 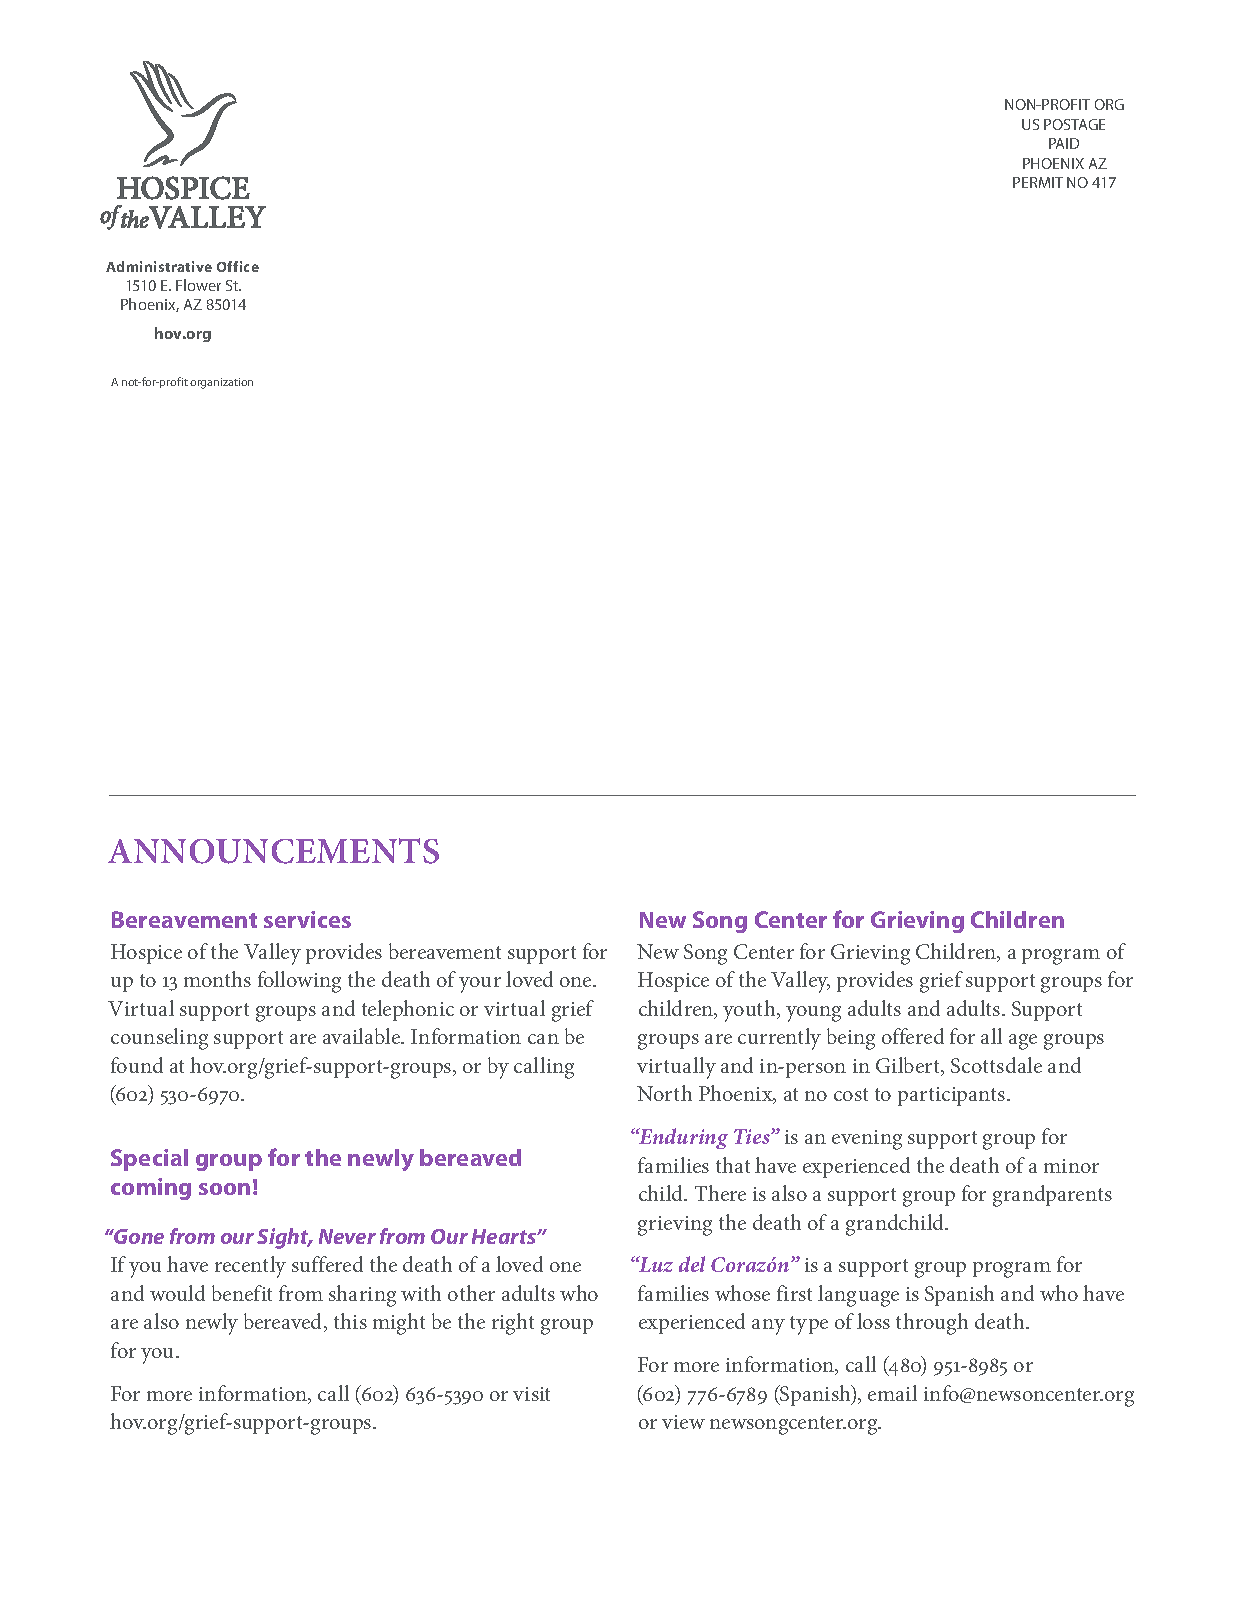 I want to click on PERMIT, so click(x=1038, y=182).
